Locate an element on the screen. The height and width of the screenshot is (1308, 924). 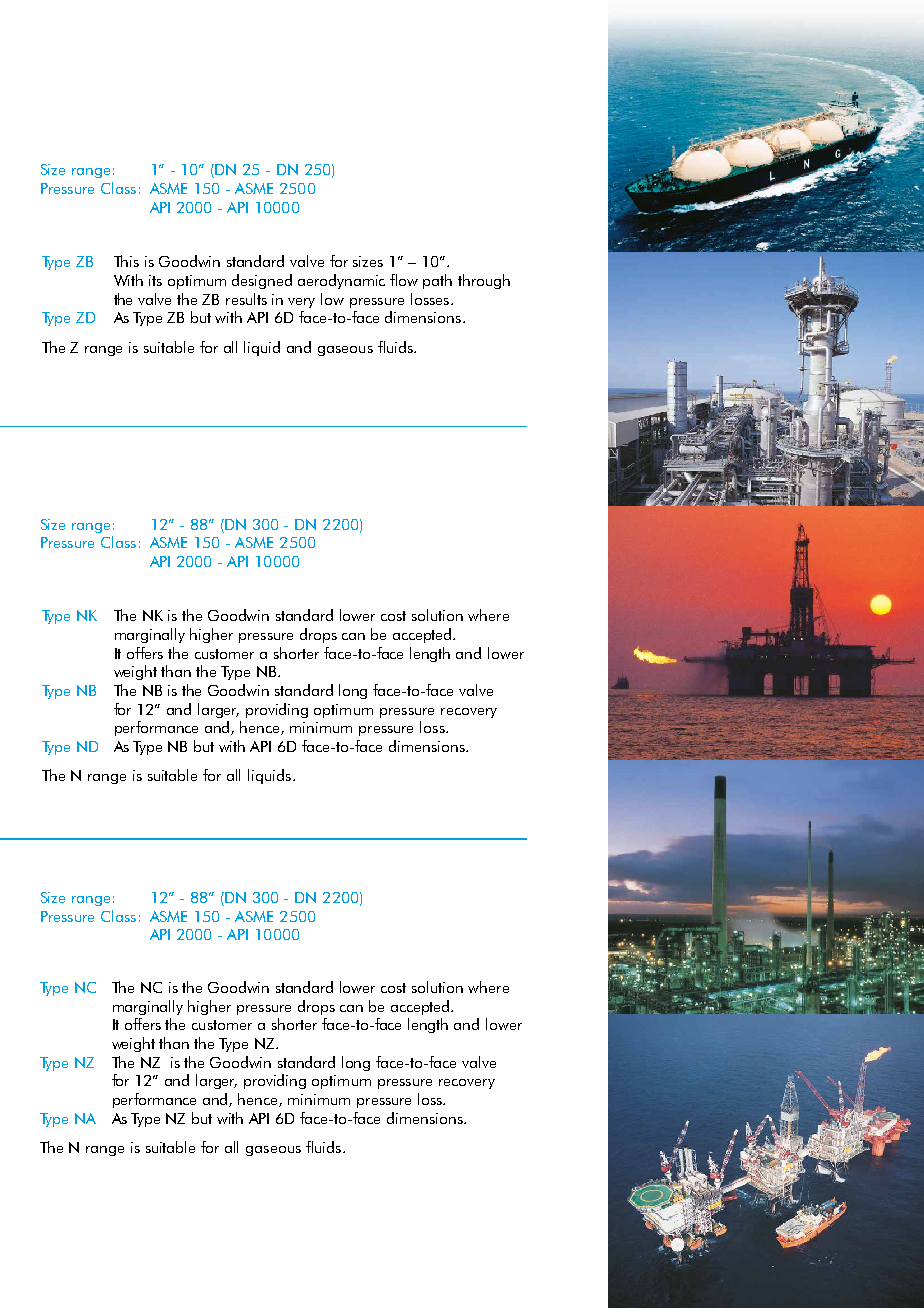
path is located at coordinates (437, 281).
